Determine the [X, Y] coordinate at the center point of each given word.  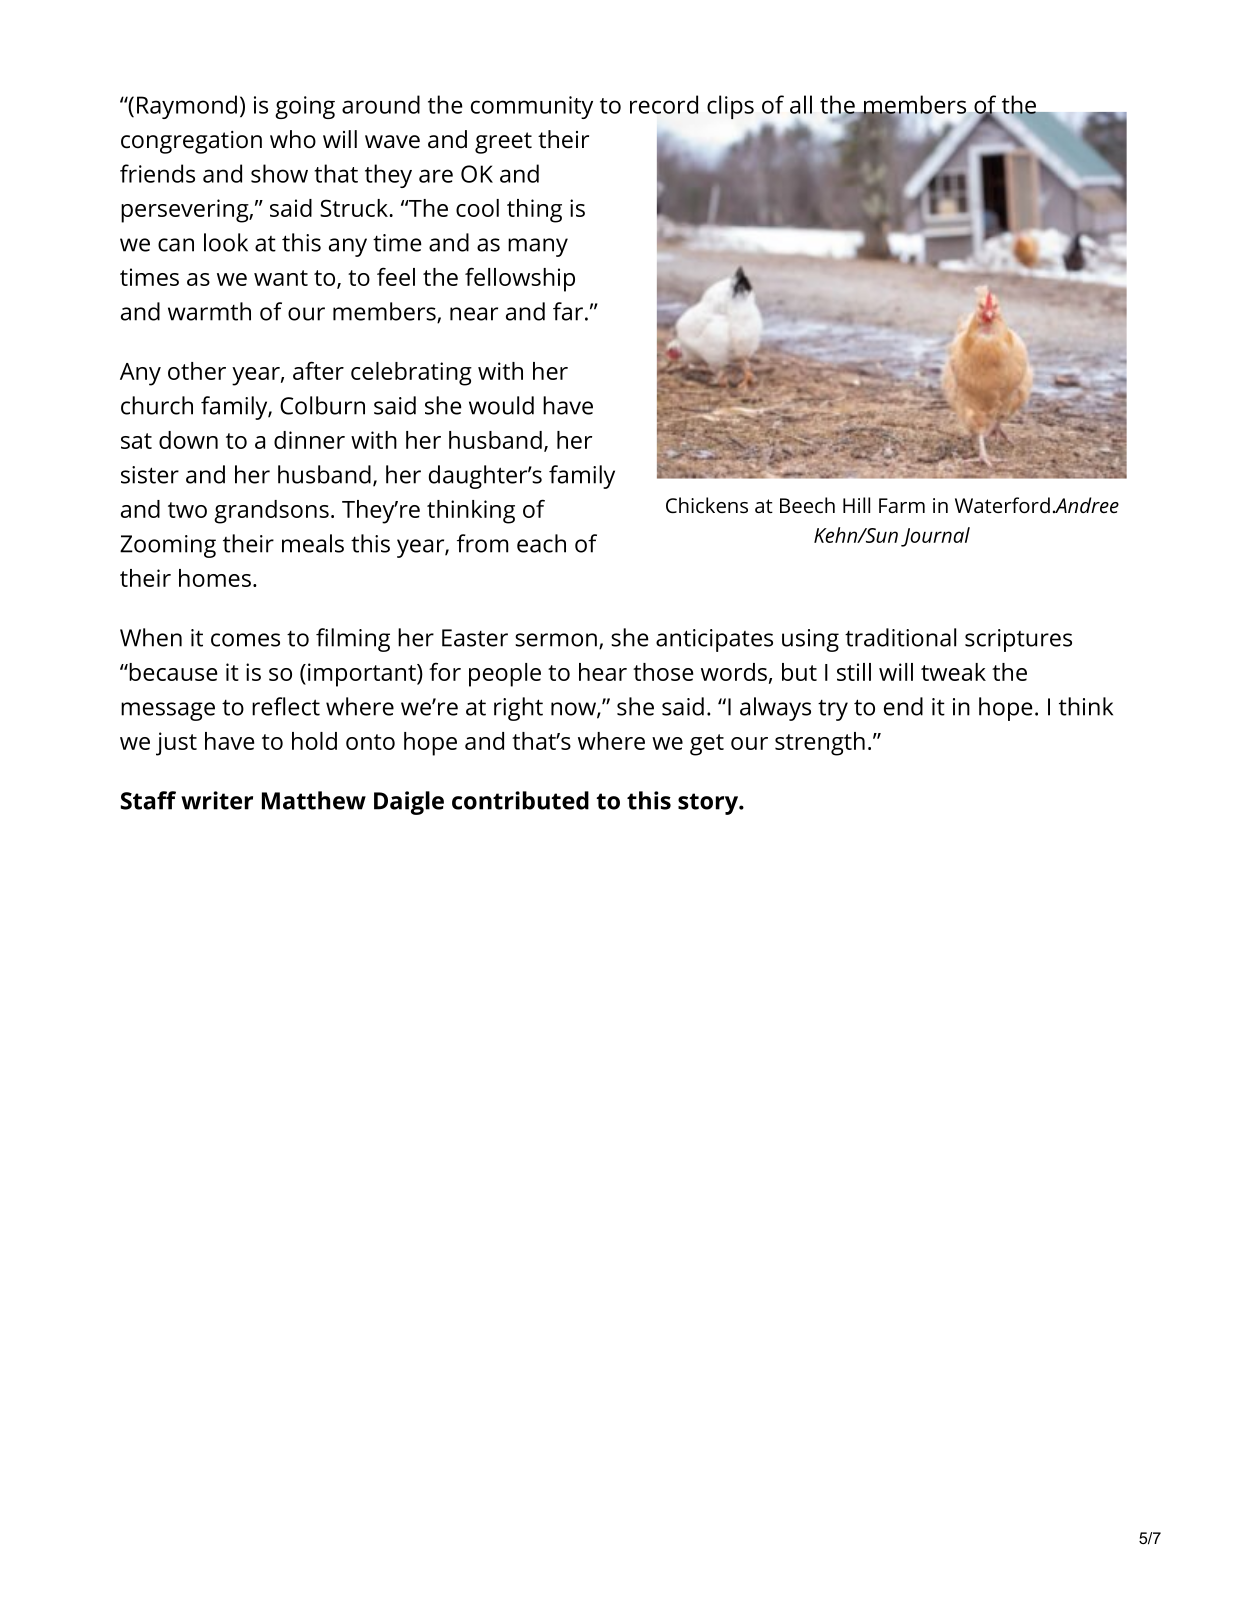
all [801, 104]
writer [217, 800]
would [501, 405]
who [293, 139]
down [188, 440]
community [532, 107]
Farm [902, 505]
